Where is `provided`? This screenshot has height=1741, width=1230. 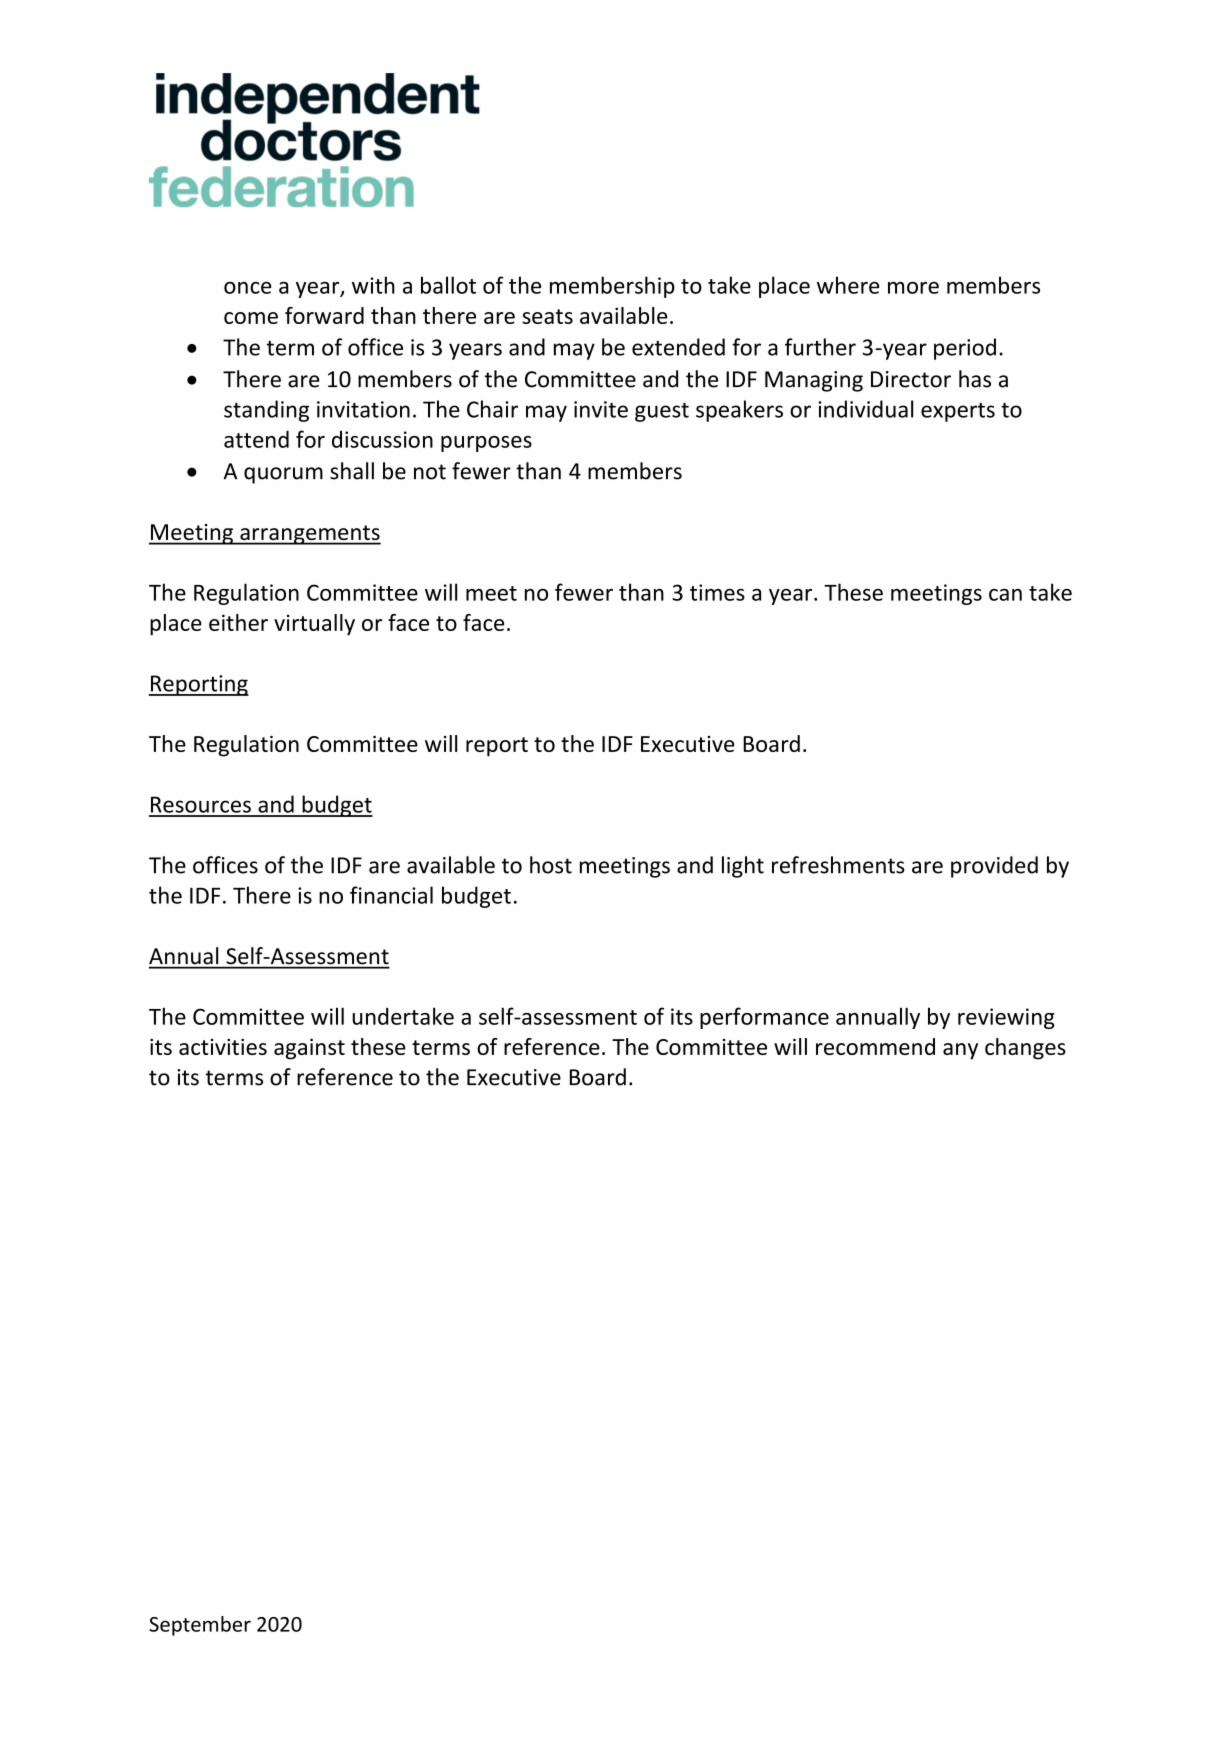
provided is located at coordinates (994, 867).
